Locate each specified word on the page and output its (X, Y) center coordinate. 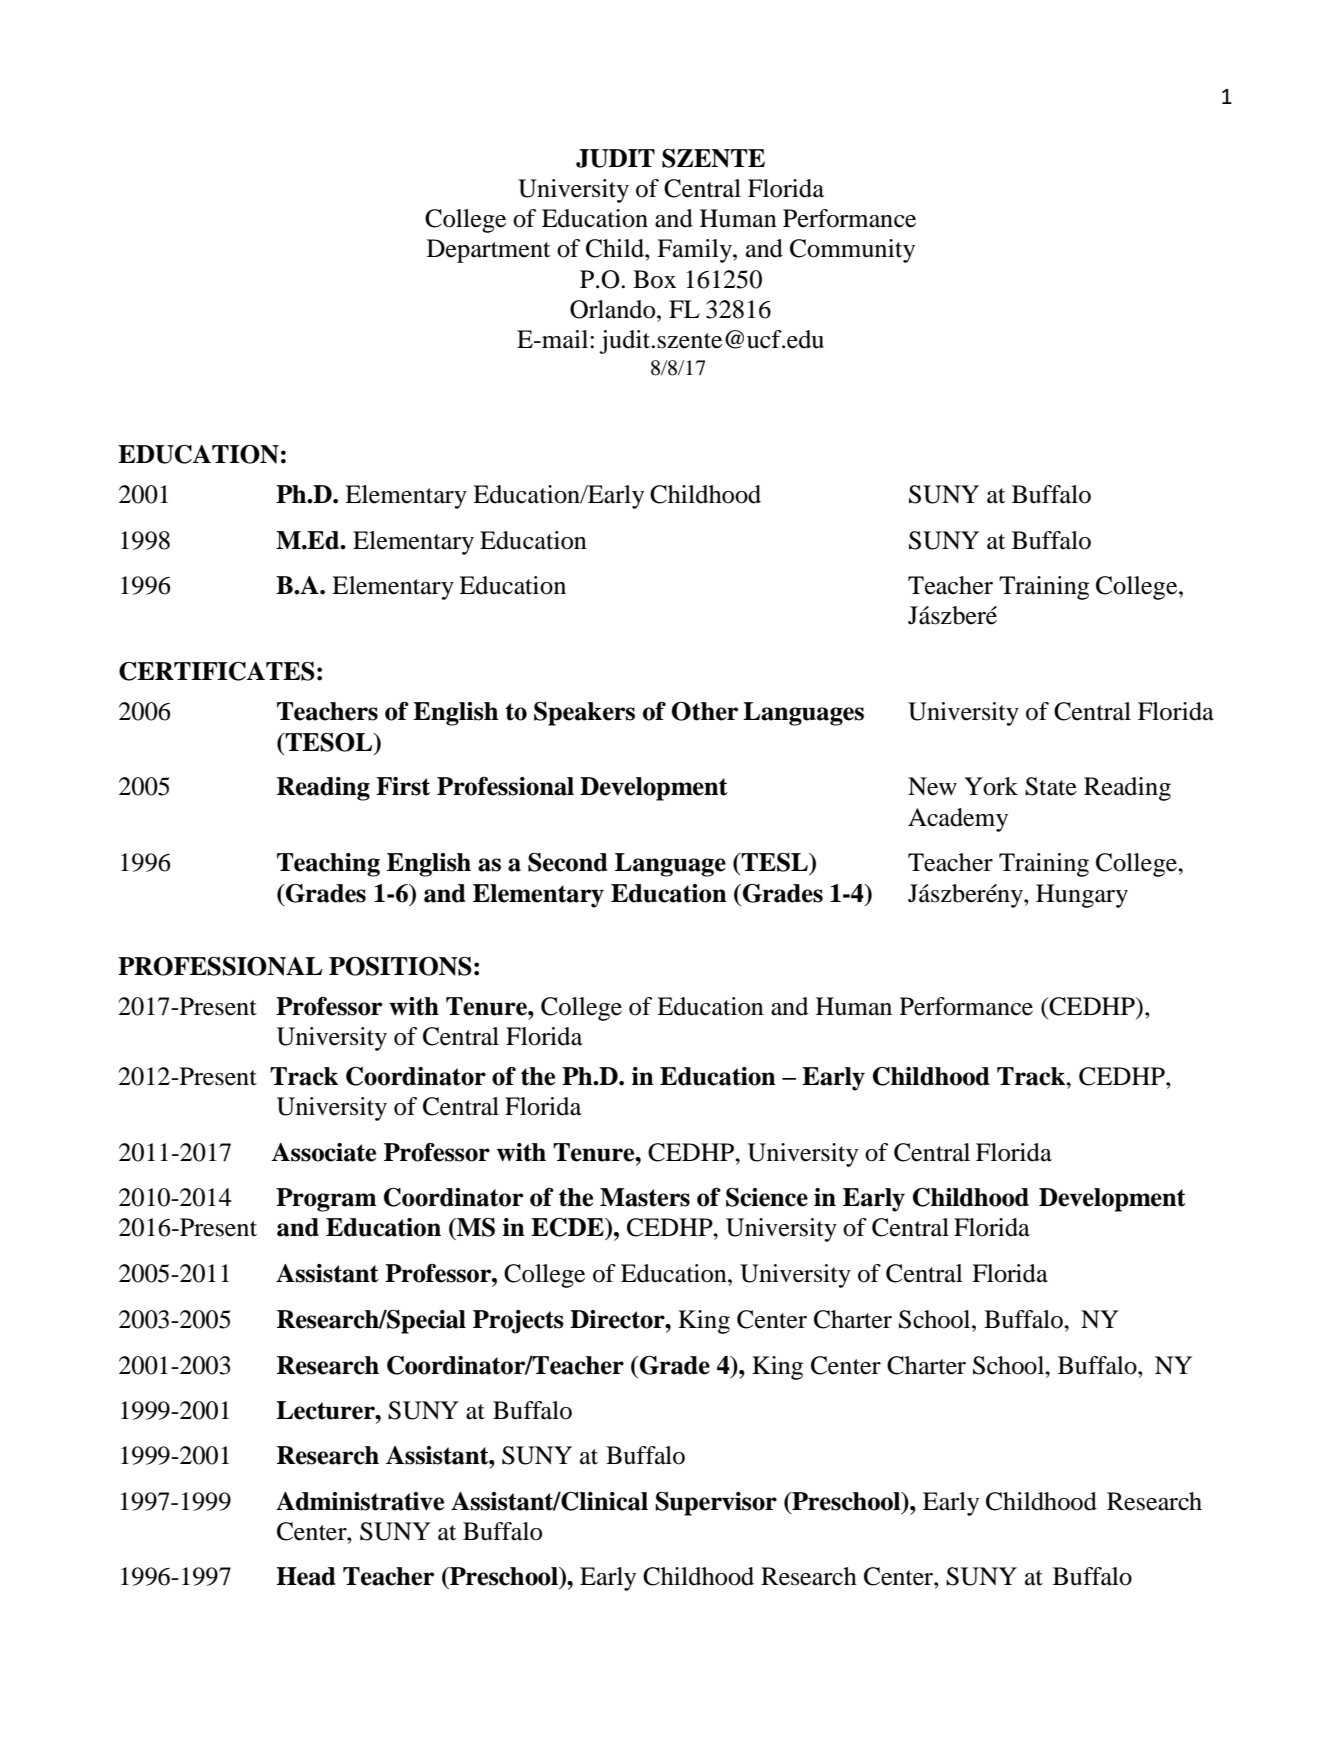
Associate (323, 1152)
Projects (518, 1322)
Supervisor (716, 1504)
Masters (645, 1197)
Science (767, 1197)
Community (852, 251)
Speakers (584, 714)
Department (489, 251)
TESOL (329, 742)
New (932, 786)
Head (306, 1576)
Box (654, 279)
